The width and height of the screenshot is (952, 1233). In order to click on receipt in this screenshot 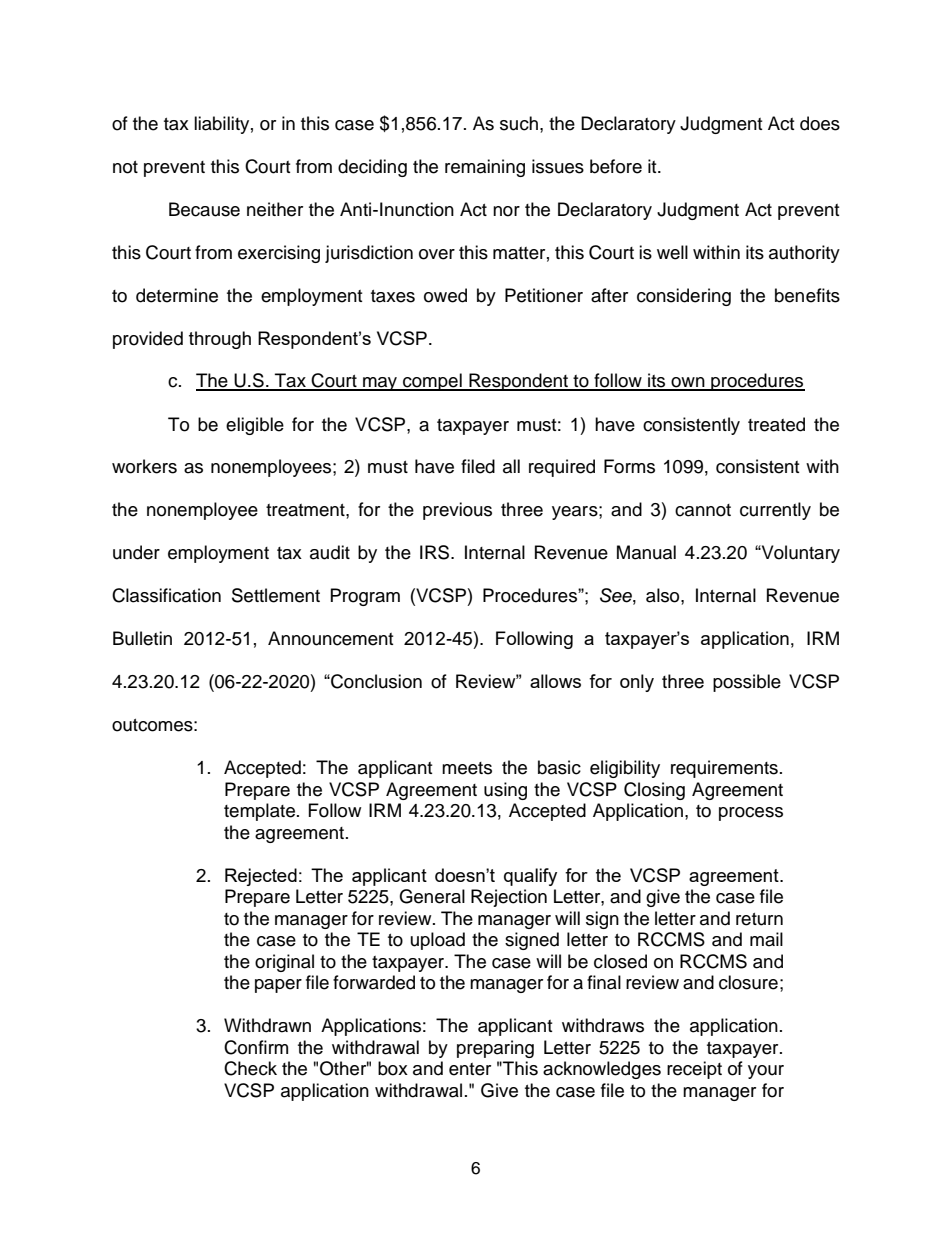, I will do `click(694, 1070)`.
